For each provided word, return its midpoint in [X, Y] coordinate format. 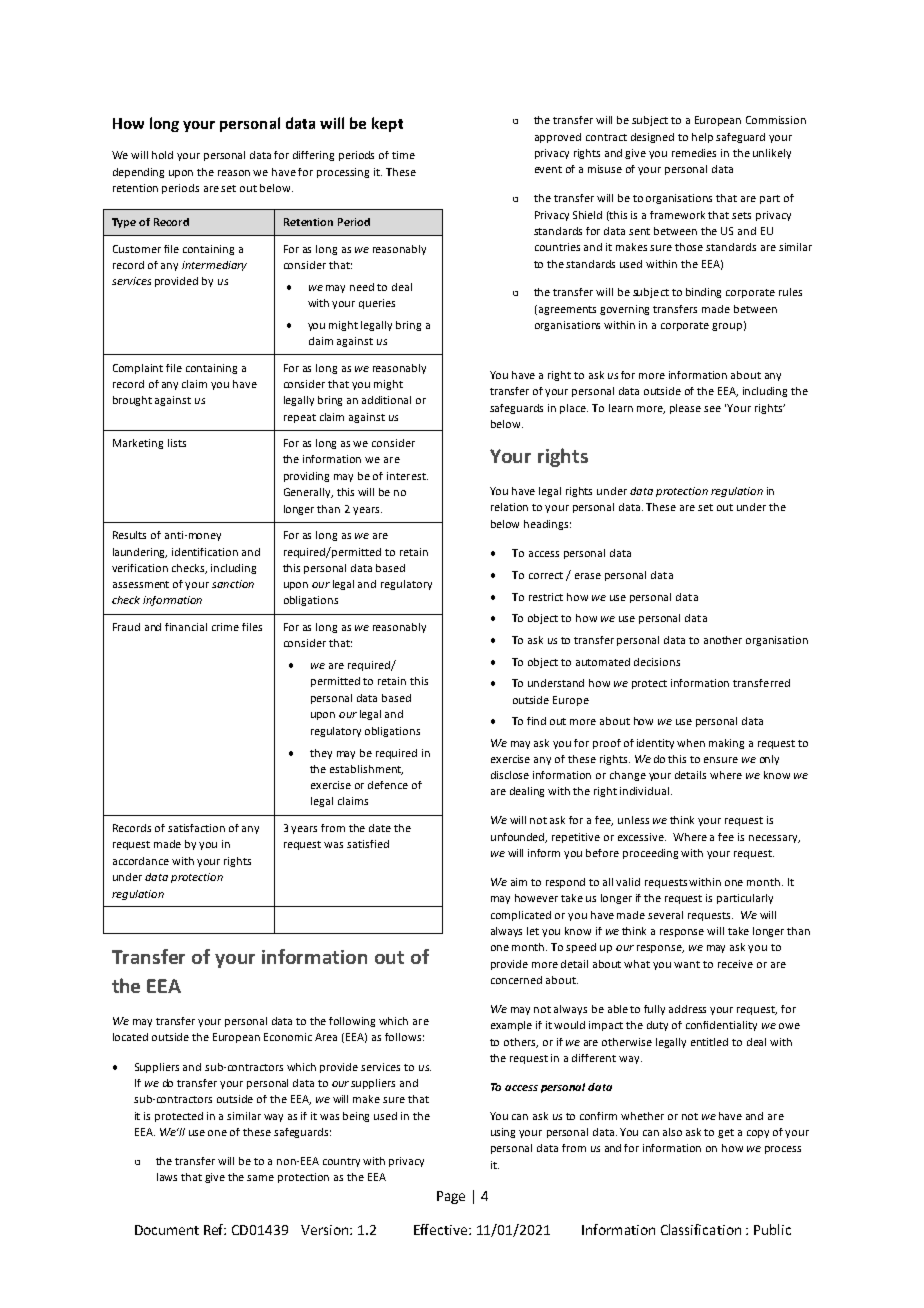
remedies [694, 153]
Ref [215, 1229]
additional [386, 400]
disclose [510, 775]
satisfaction [196, 828]
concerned [516, 980]
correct [546, 575]
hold [162, 155]
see [712, 409]
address [687, 1009]
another [723, 640]
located [130, 1037]
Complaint [138, 369]
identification [205, 552]
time [403, 155]
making [726, 744]
